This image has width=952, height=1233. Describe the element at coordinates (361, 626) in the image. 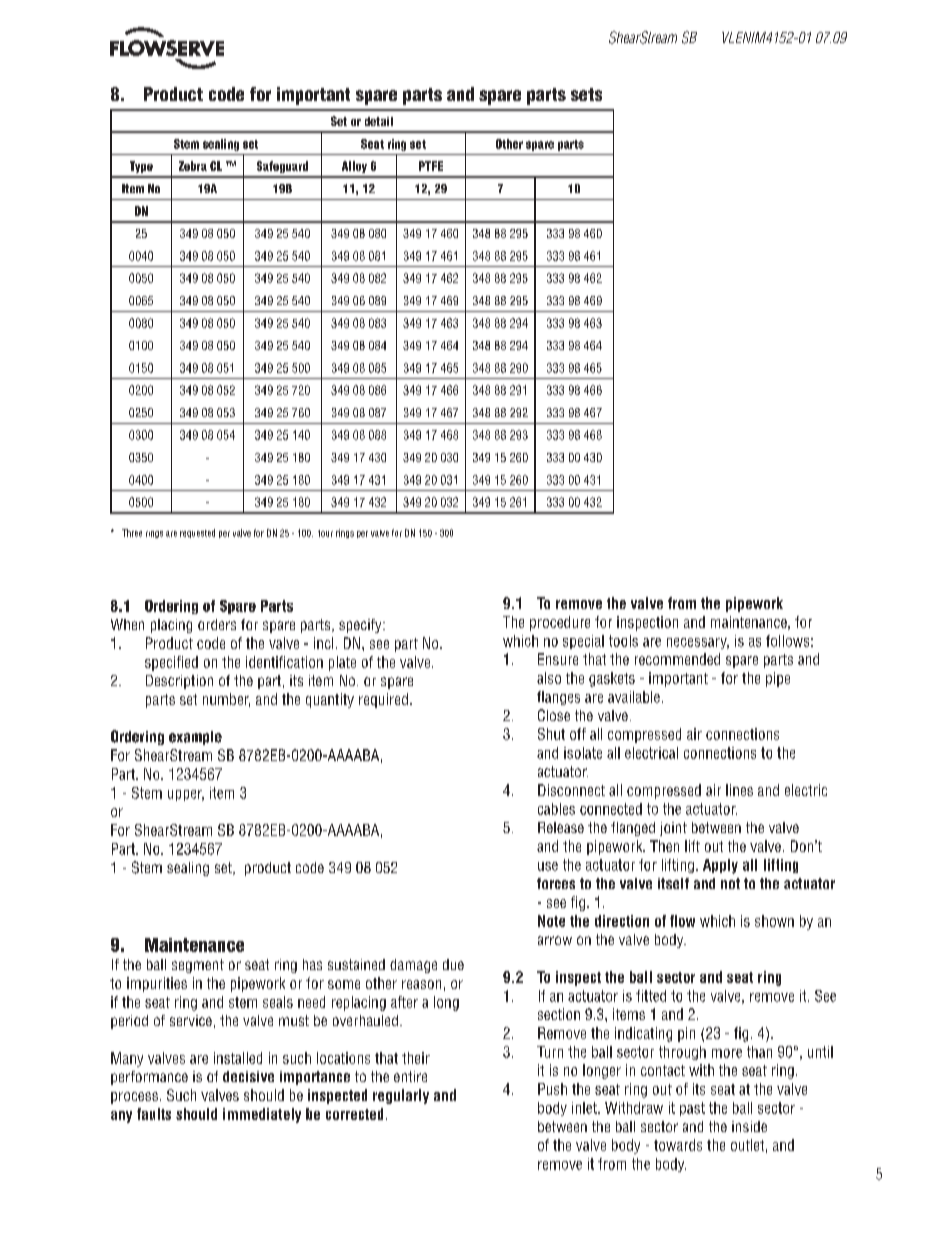

I see `specify` at that location.
